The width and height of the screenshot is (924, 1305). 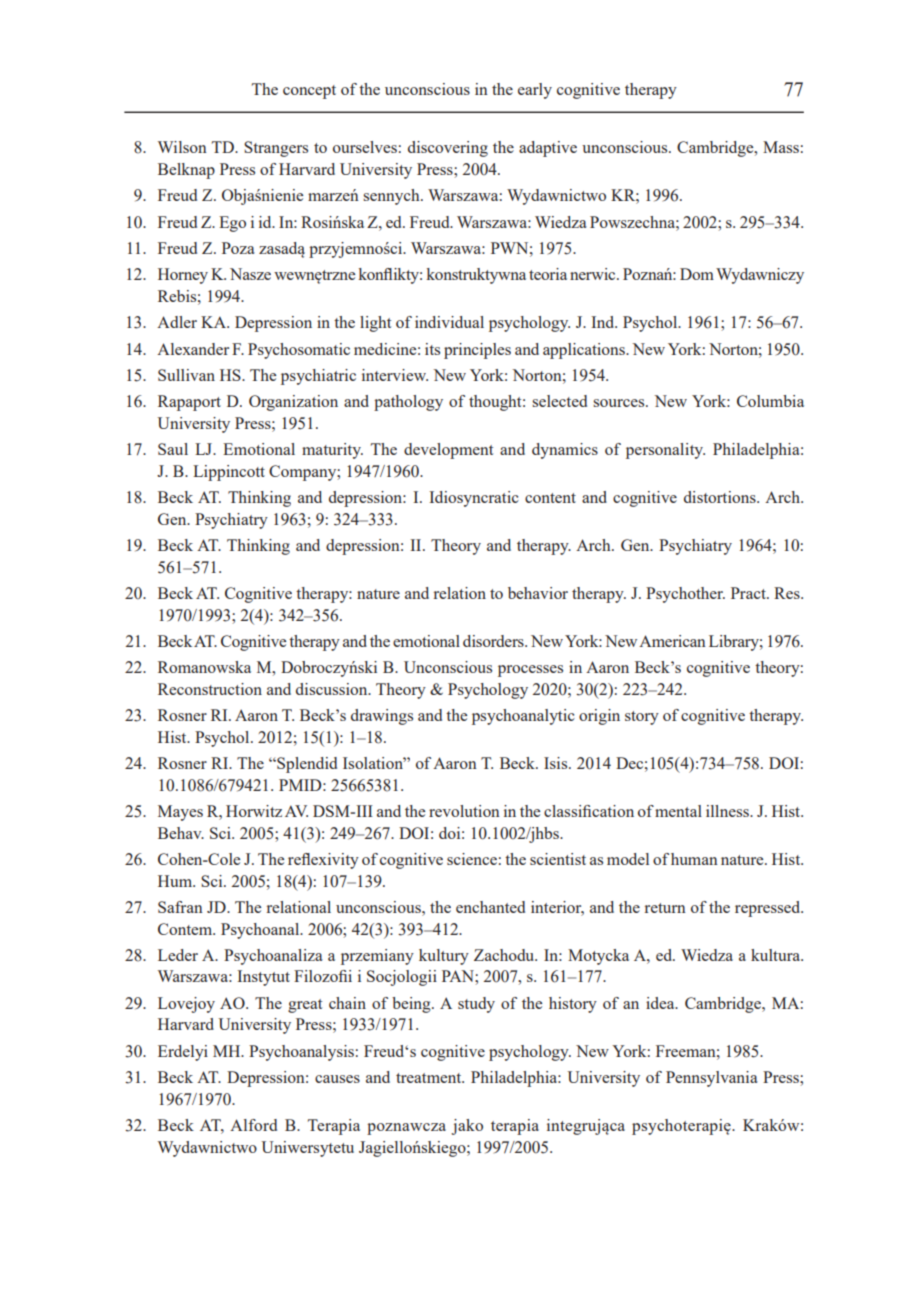 I want to click on Alford, so click(x=253, y=1125).
